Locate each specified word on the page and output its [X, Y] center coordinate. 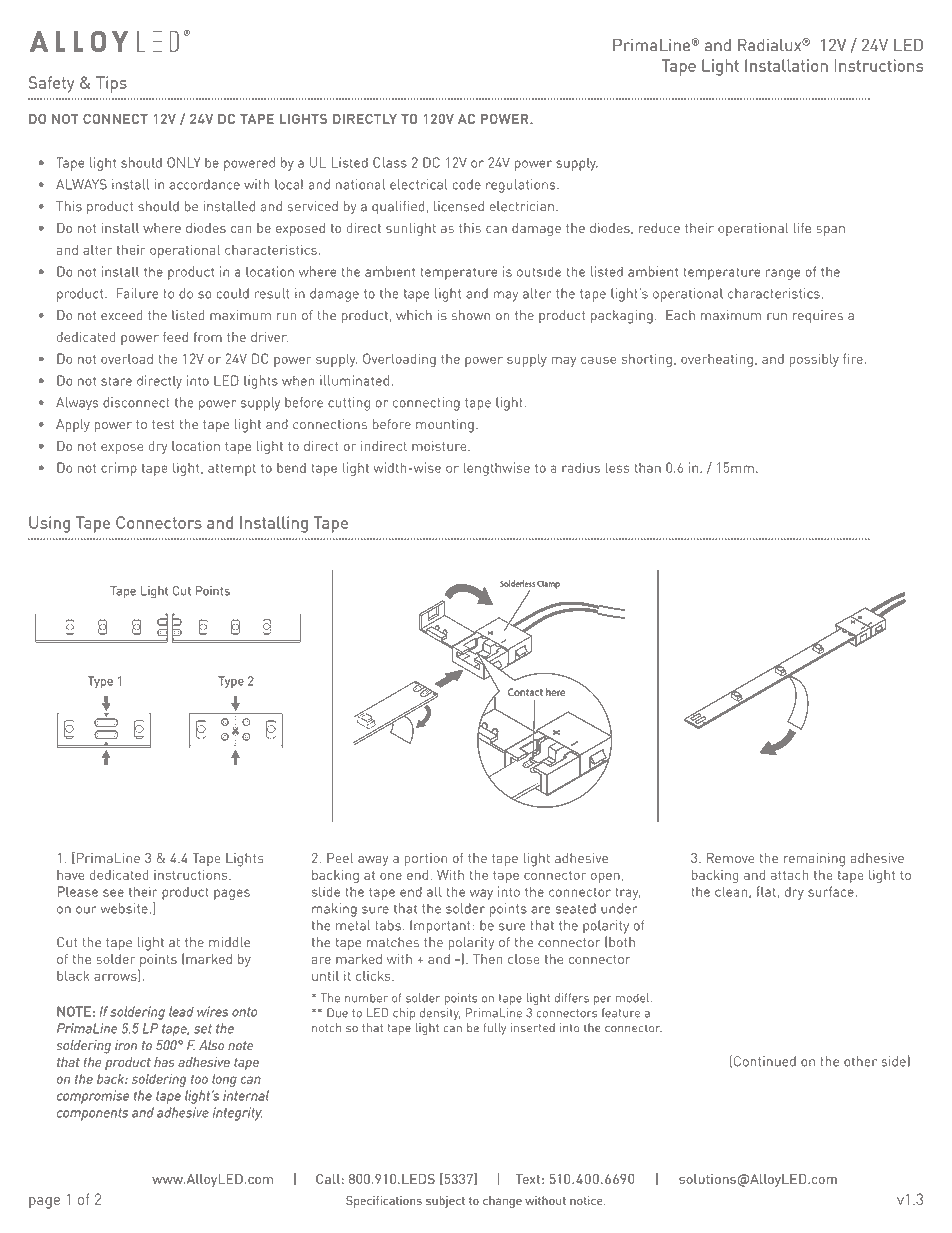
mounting [445, 426]
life [802, 228]
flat [766, 891]
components [92, 1114]
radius [581, 467]
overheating [717, 360]
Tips [111, 84]
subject [445, 1202]
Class [390, 162]
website [125, 908]
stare [116, 381]
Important [440, 927]
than [647, 468]
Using [49, 524]
